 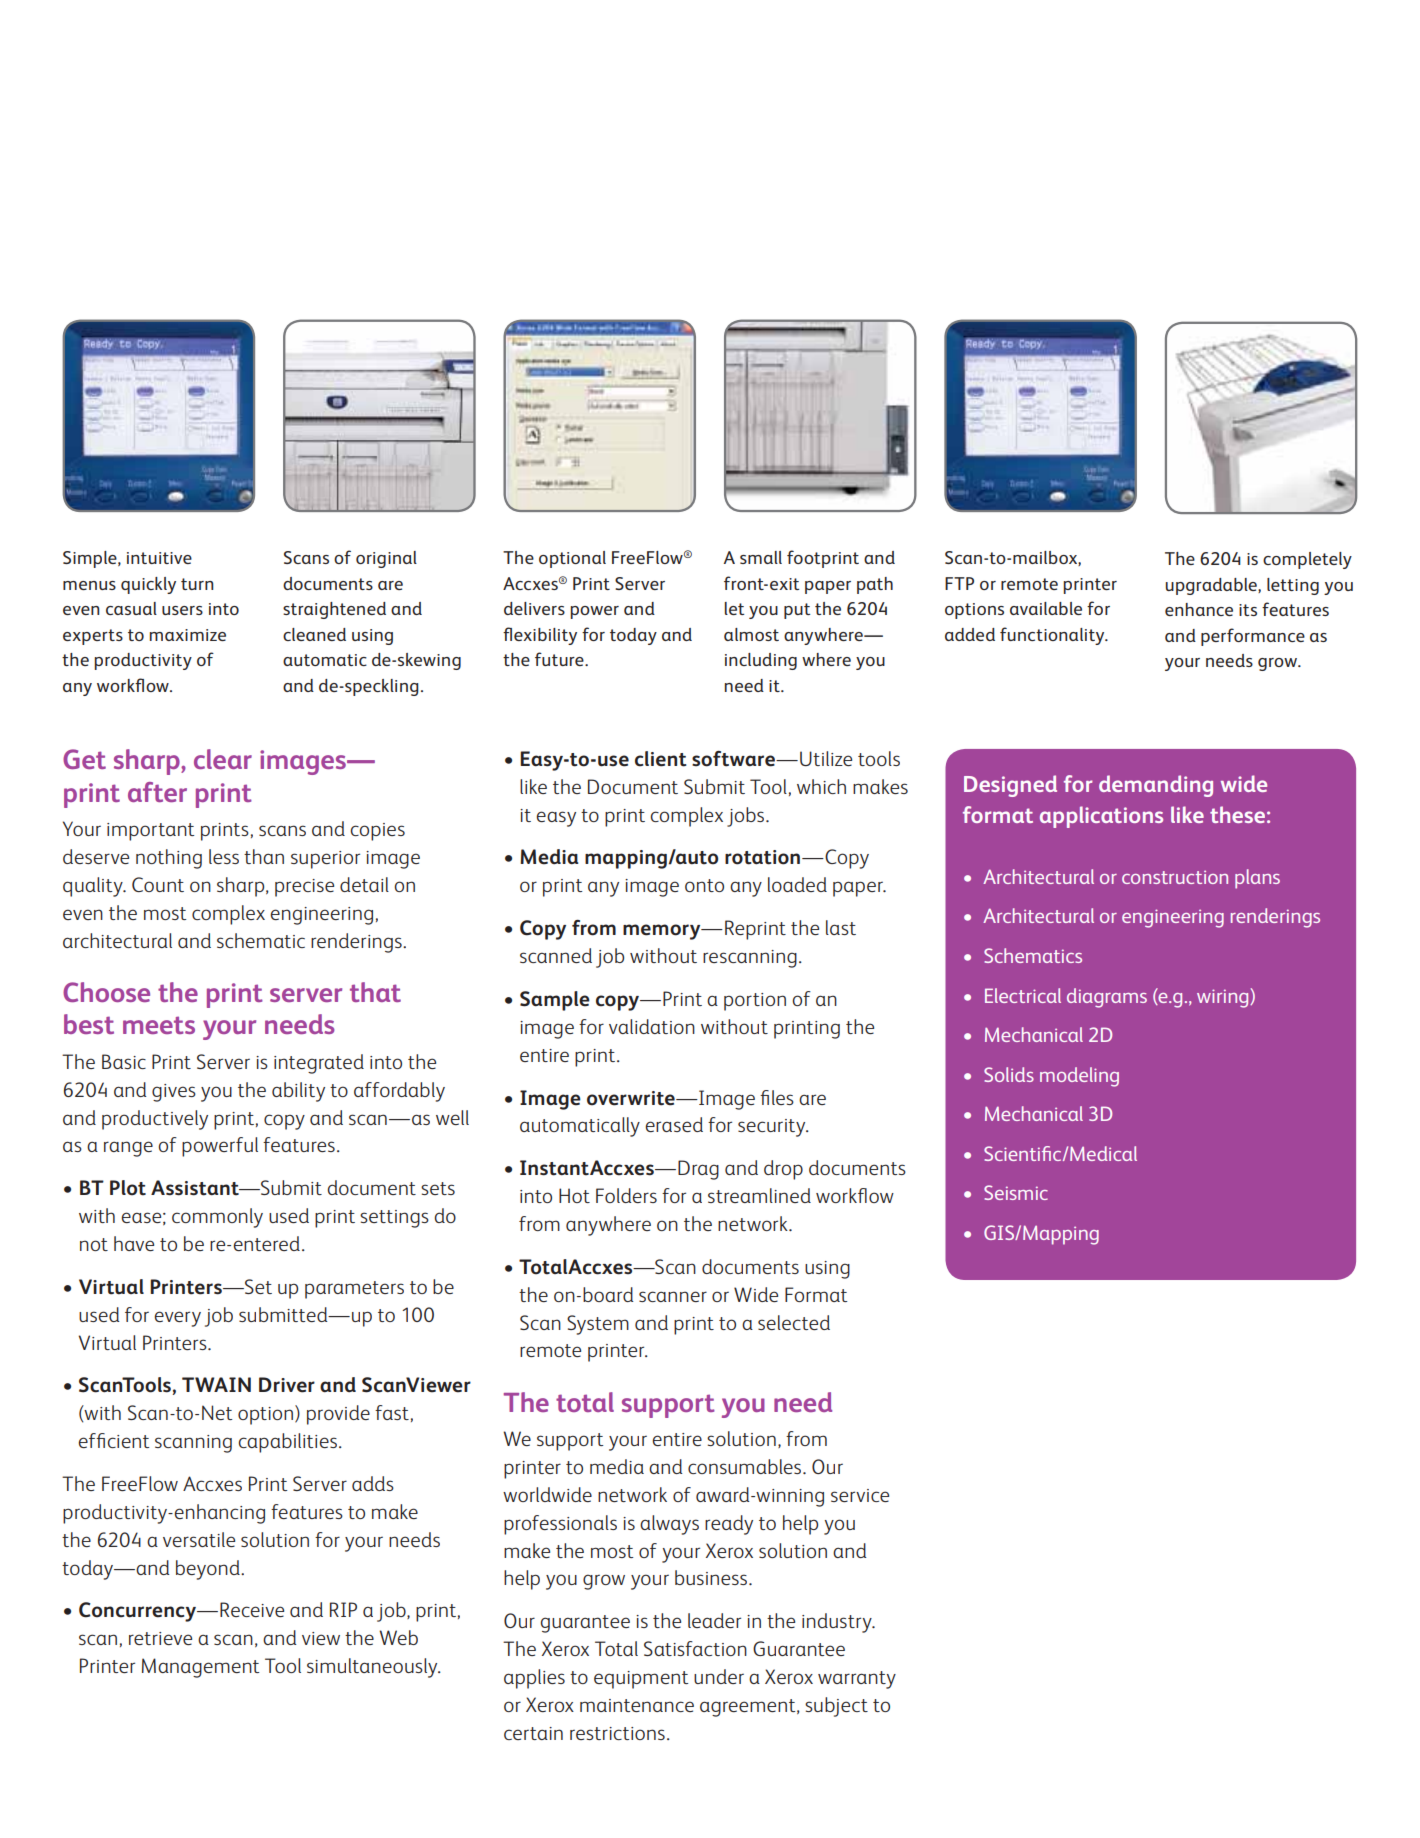 I want to click on enhance, so click(x=1199, y=609).
